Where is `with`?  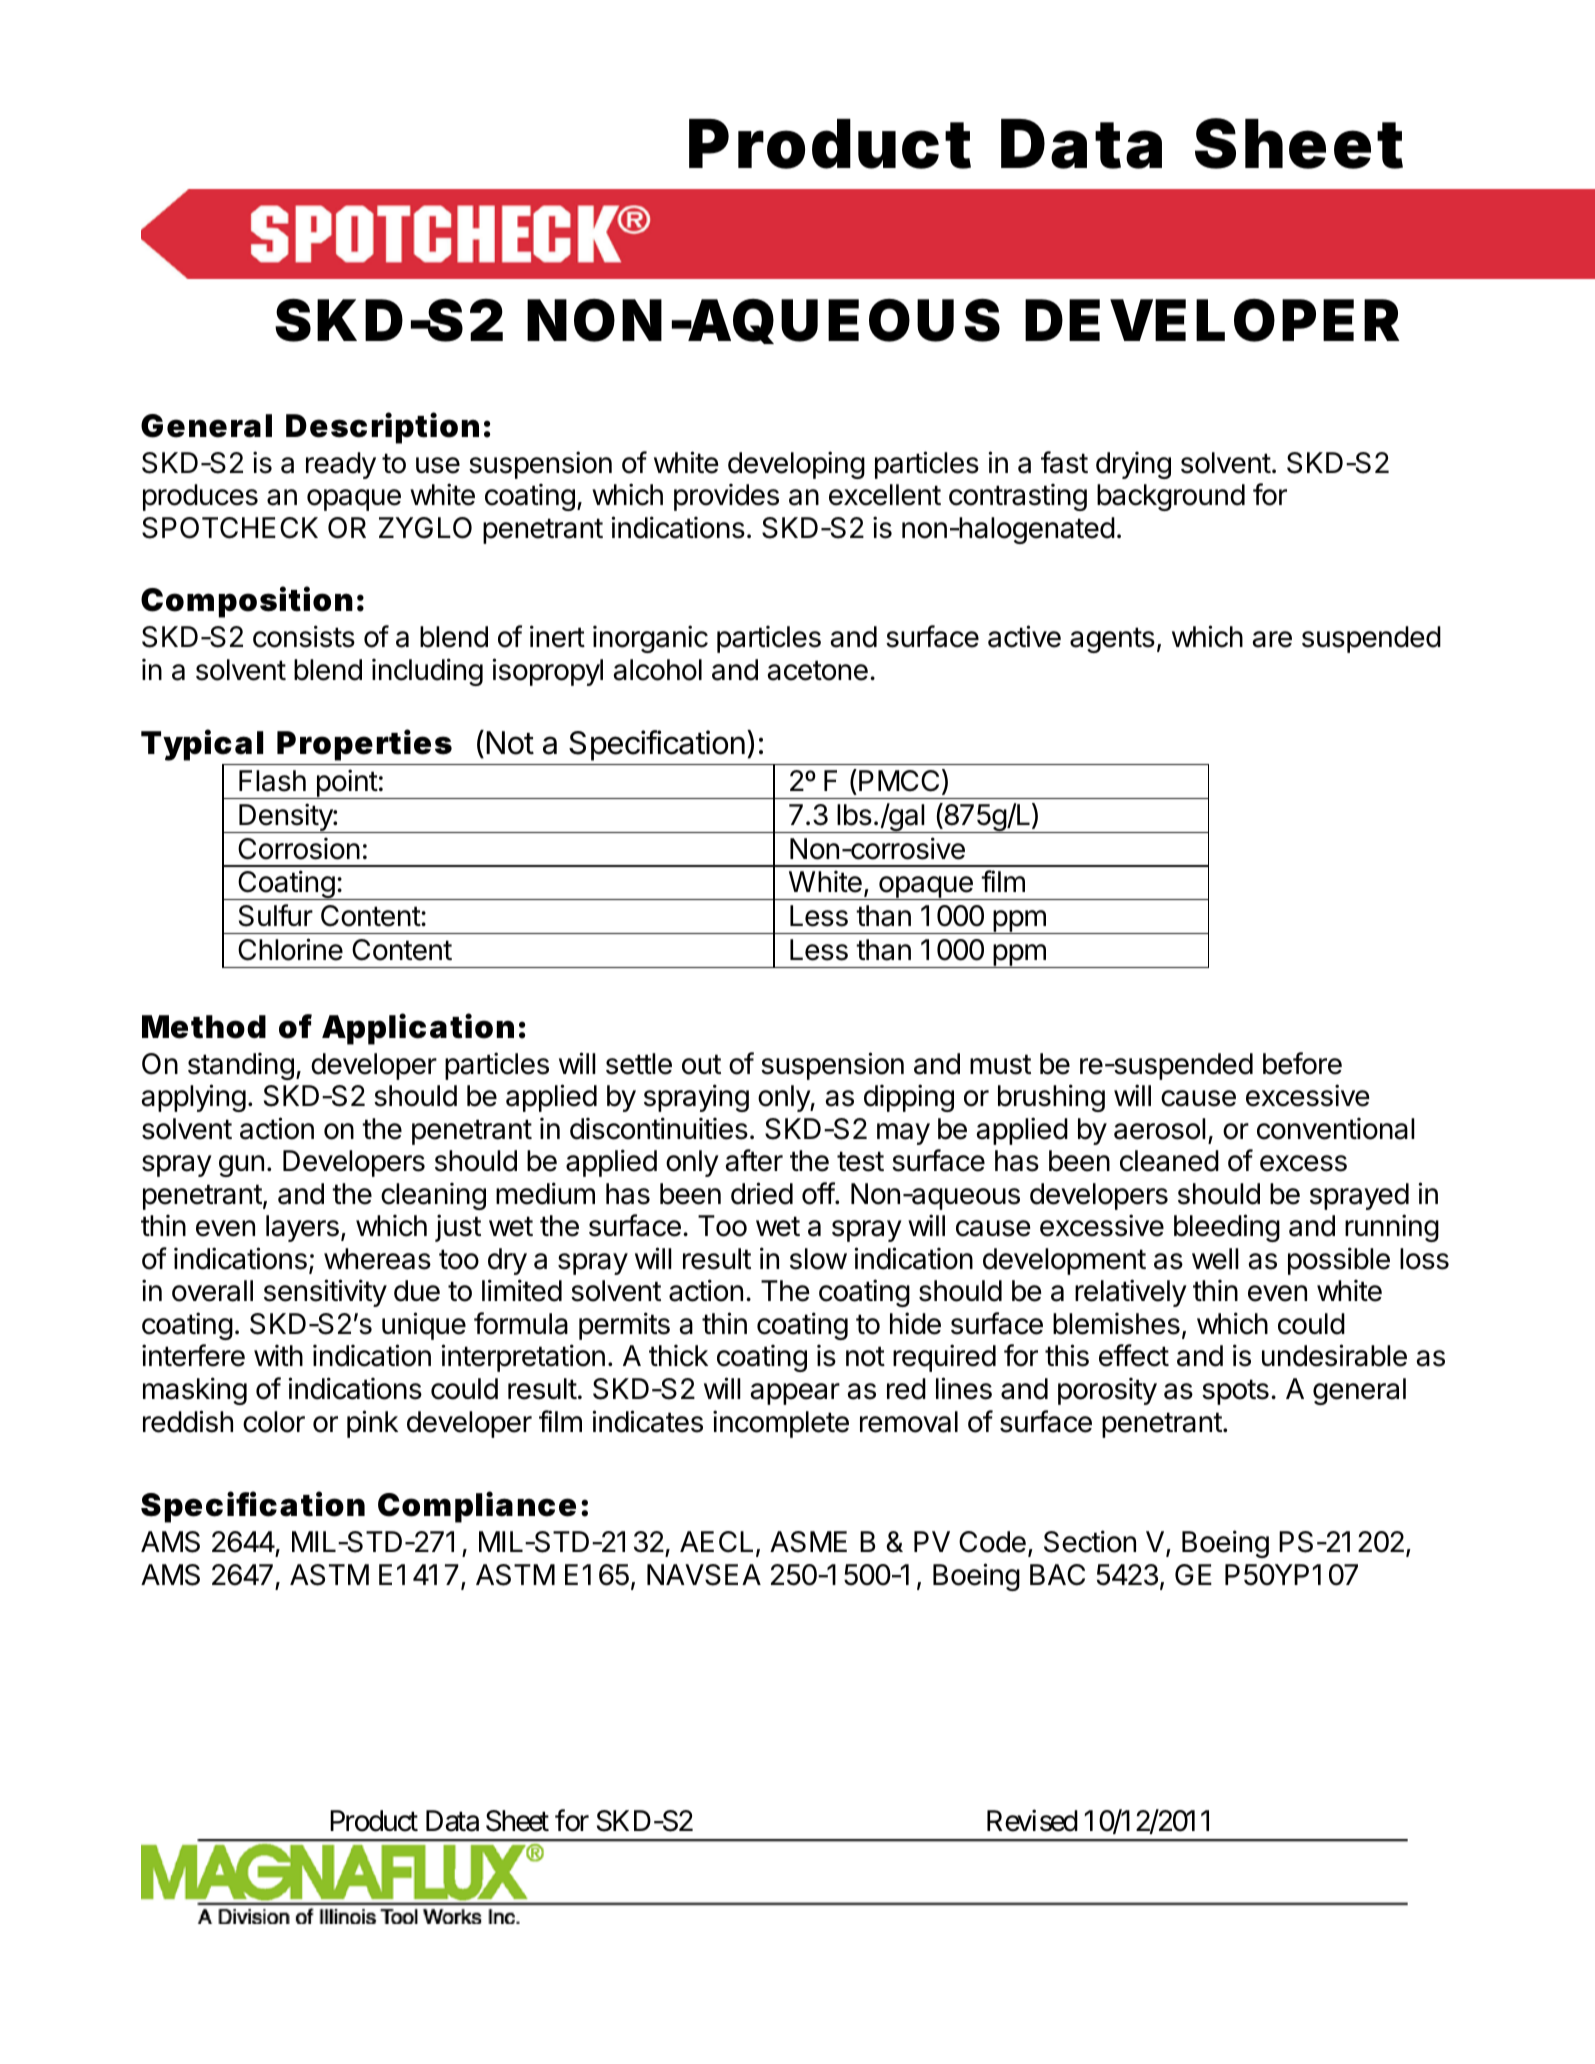
with is located at coordinates (278, 1355).
